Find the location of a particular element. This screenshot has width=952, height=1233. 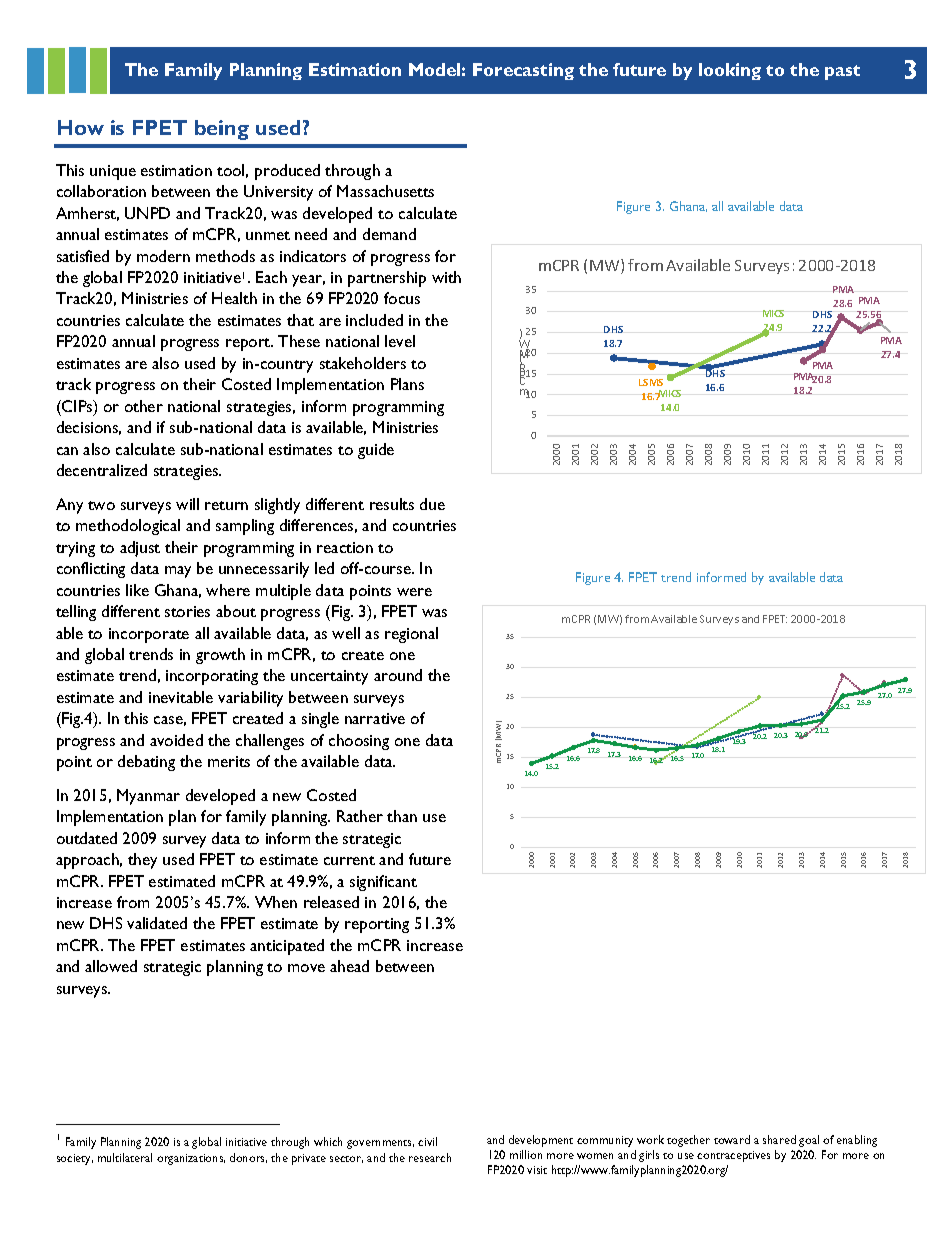

than is located at coordinates (402, 816).
